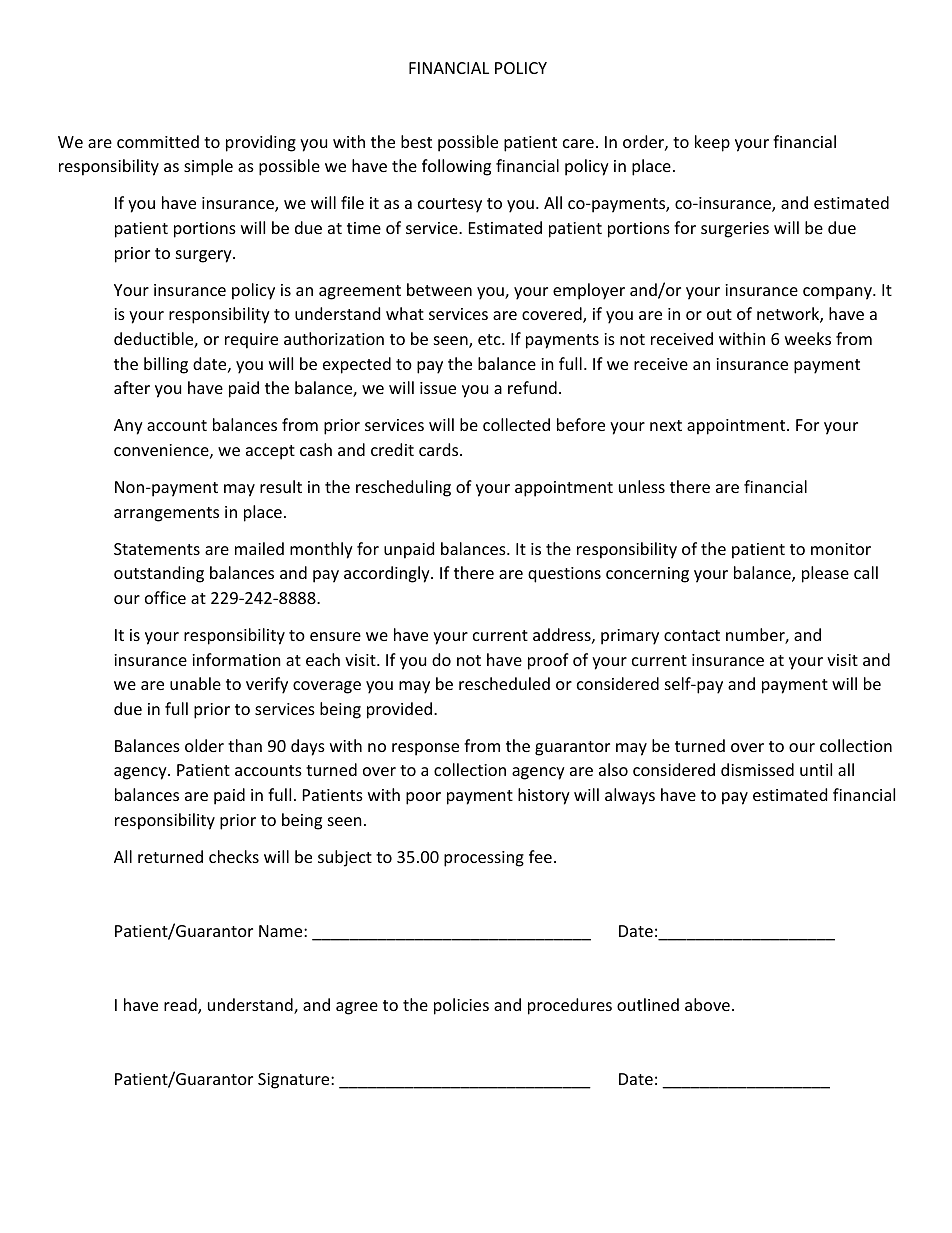 This screenshot has width=952, height=1233. Describe the element at coordinates (165, 597) in the screenshot. I see `office` at that location.
